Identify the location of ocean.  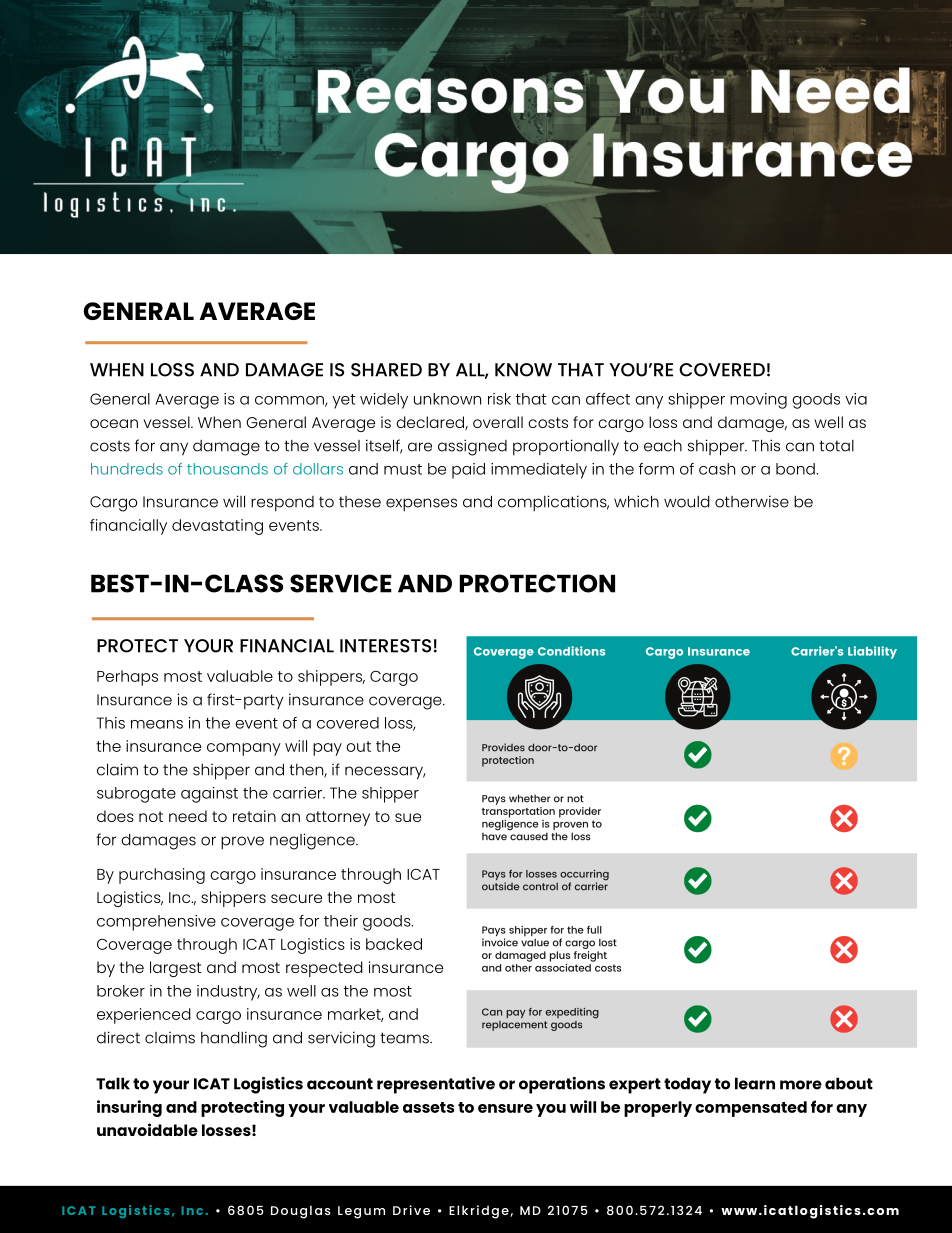
(114, 423).
